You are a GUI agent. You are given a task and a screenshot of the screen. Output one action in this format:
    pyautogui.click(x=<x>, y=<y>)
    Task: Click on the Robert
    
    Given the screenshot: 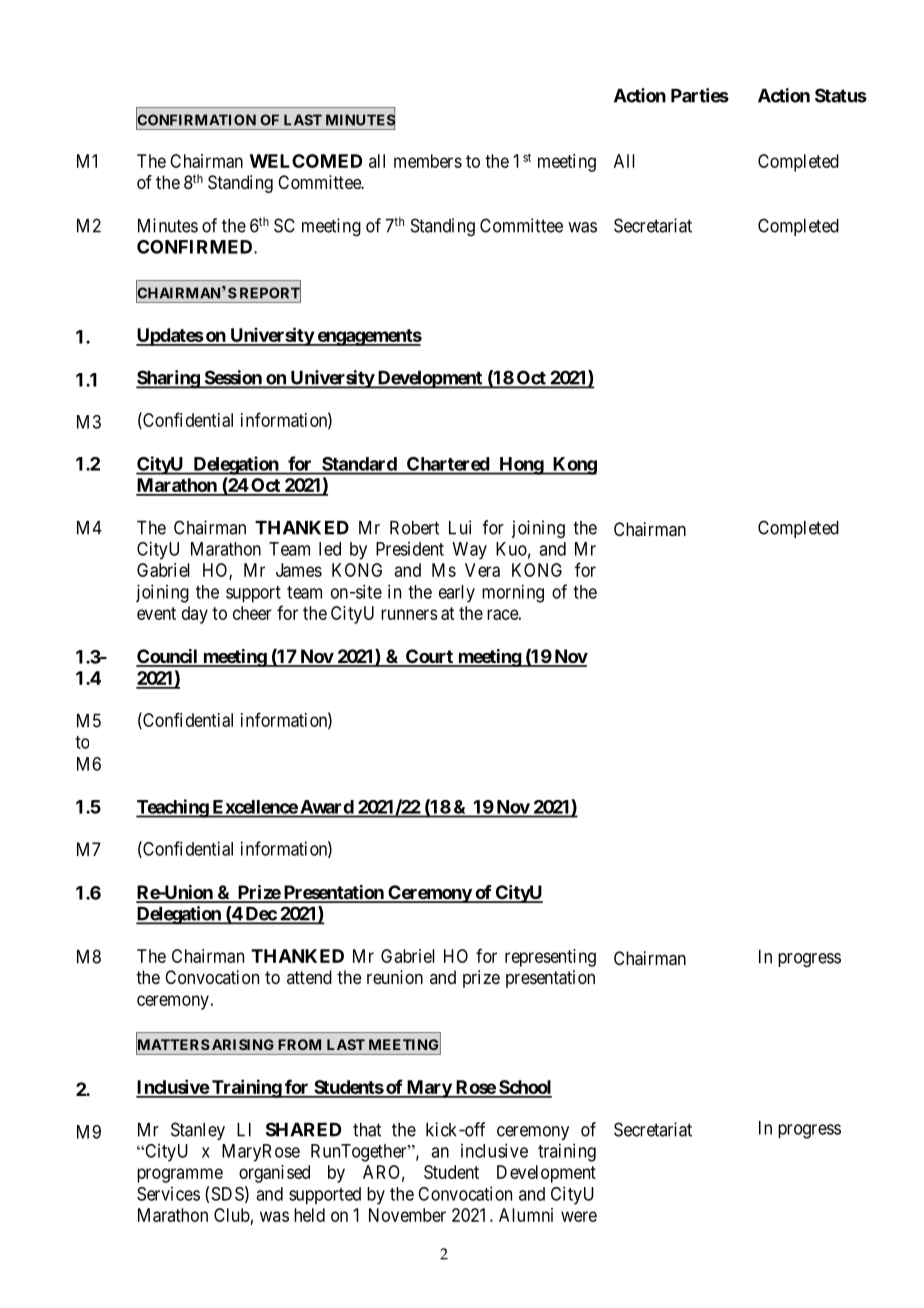 What is the action you would take?
    pyautogui.click(x=414, y=528)
